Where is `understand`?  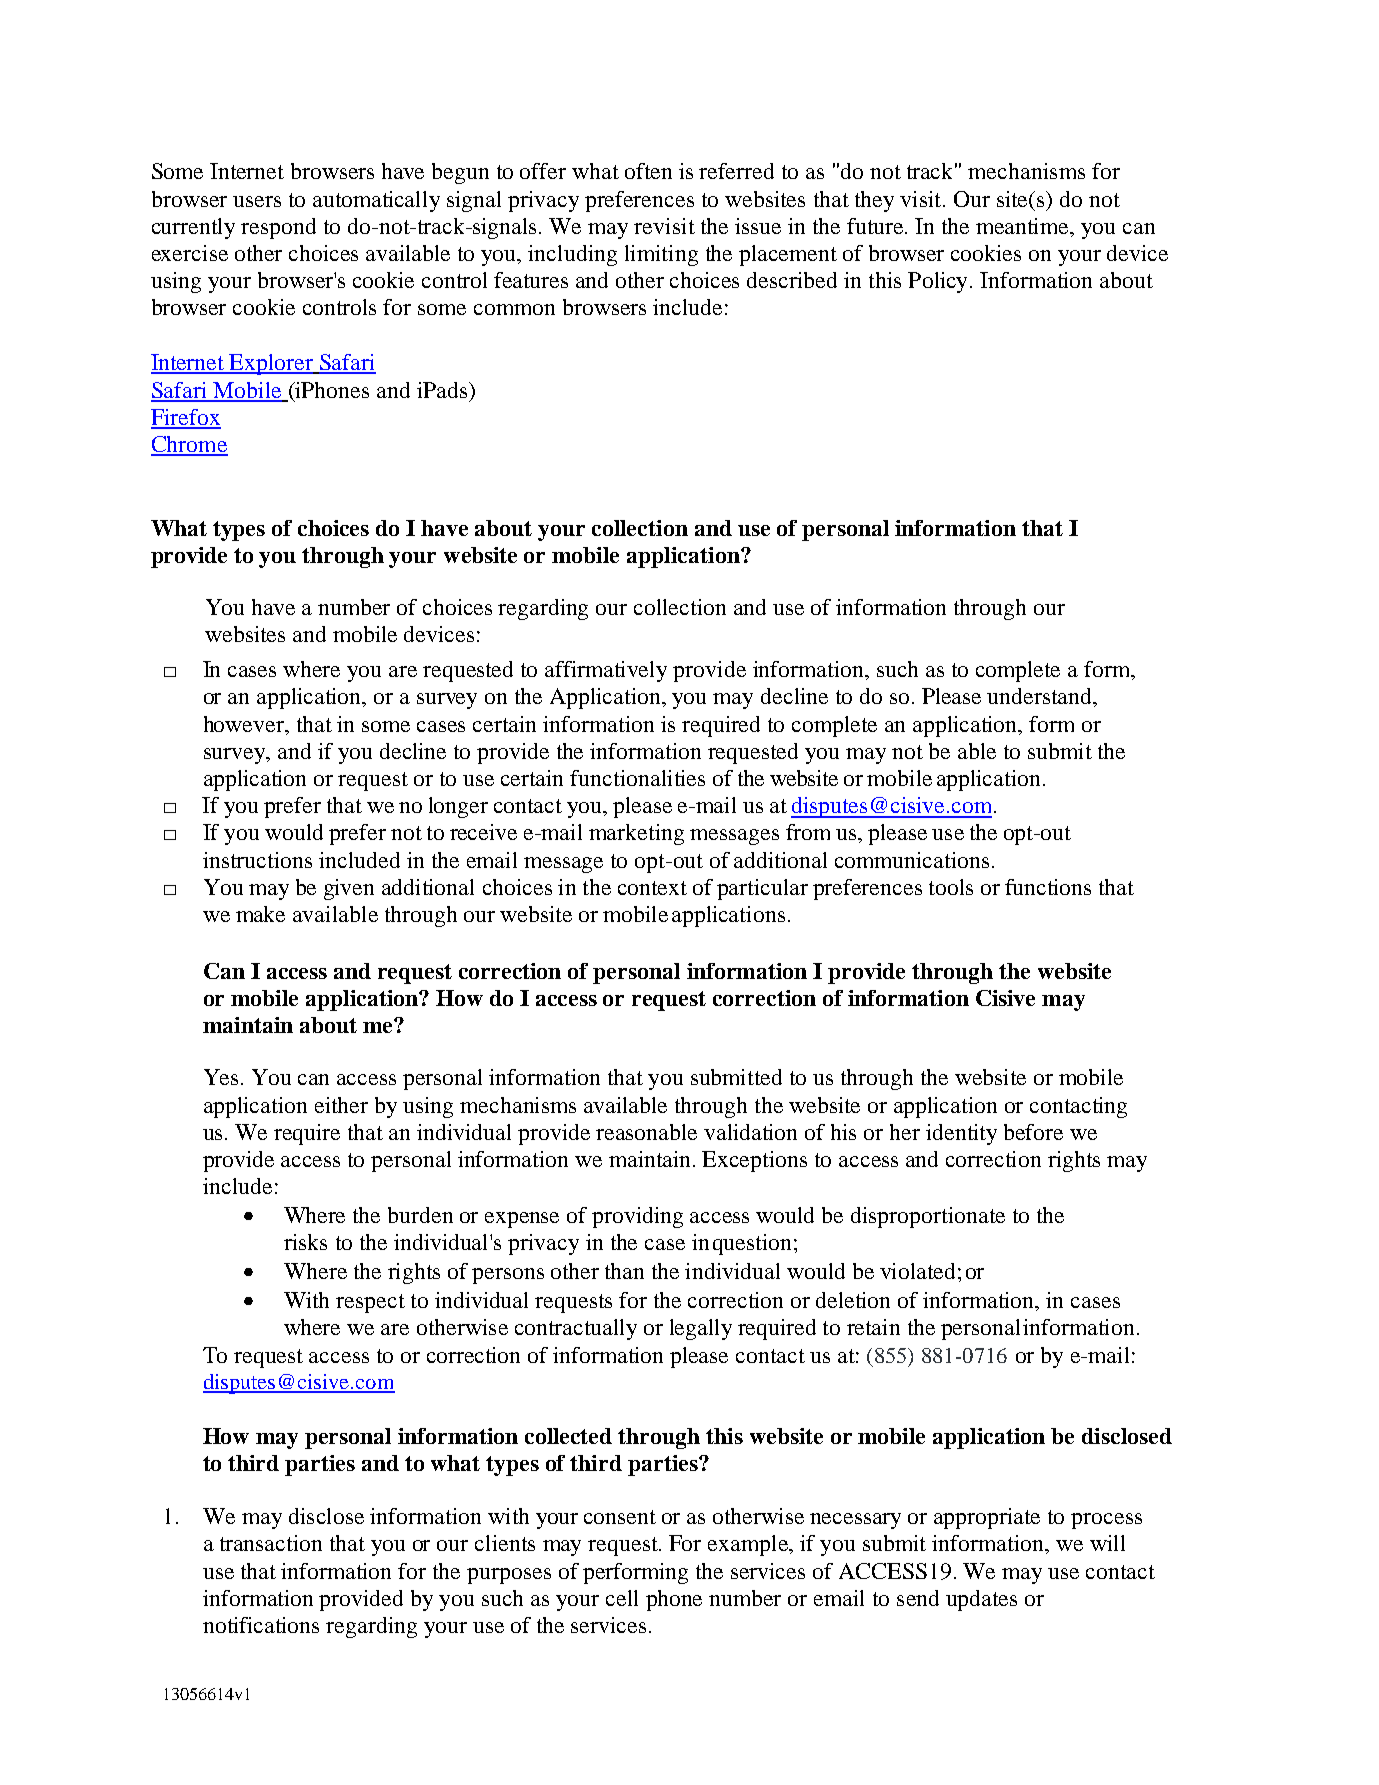 understand is located at coordinates (1040, 696).
